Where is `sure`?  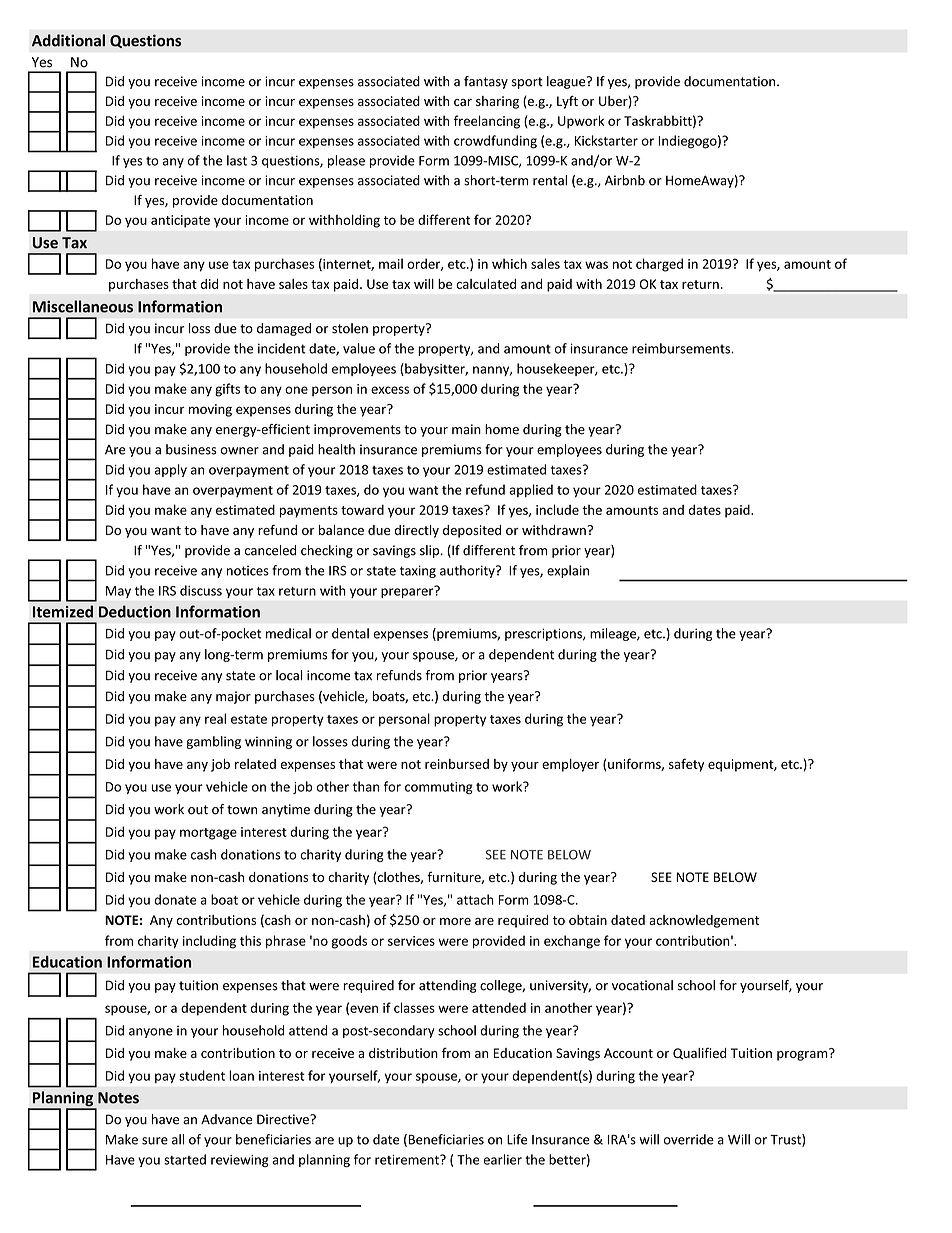 sure is located at coordinates (155, 1141).
